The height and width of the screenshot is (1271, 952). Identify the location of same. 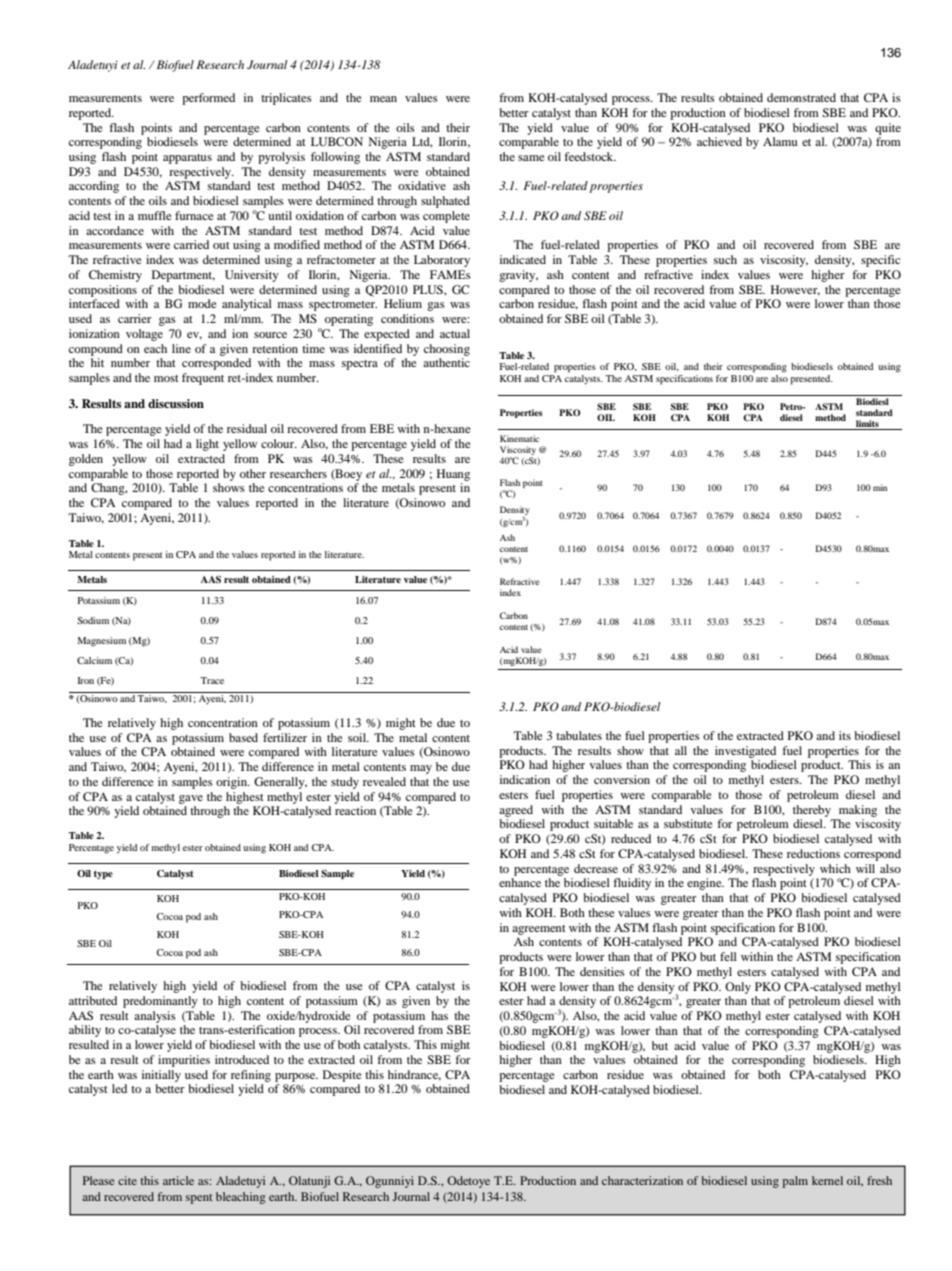
(531, 158).
